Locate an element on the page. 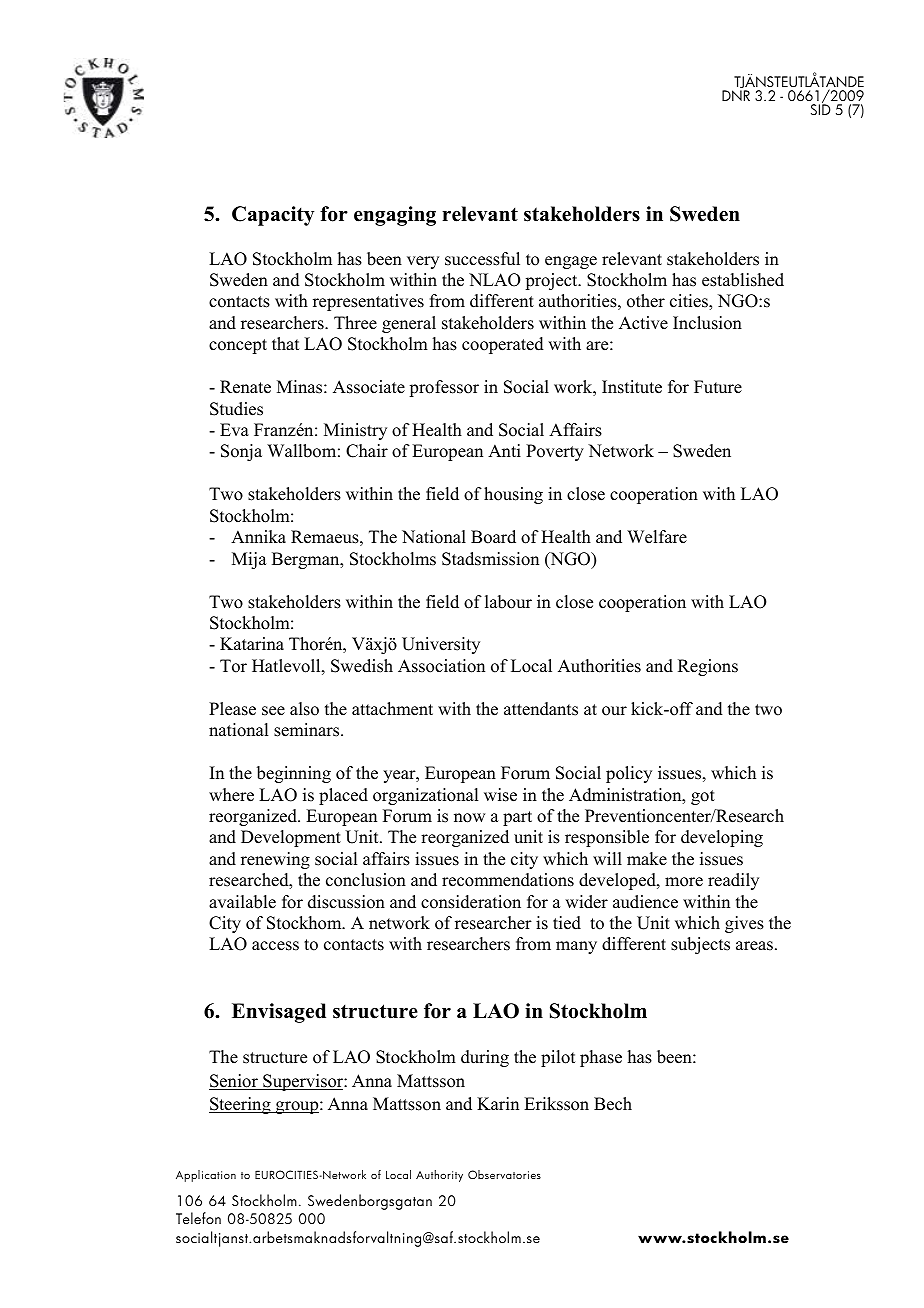 This document has width=924, height=1308. Observatories is located at coordinates (504, 1174).
